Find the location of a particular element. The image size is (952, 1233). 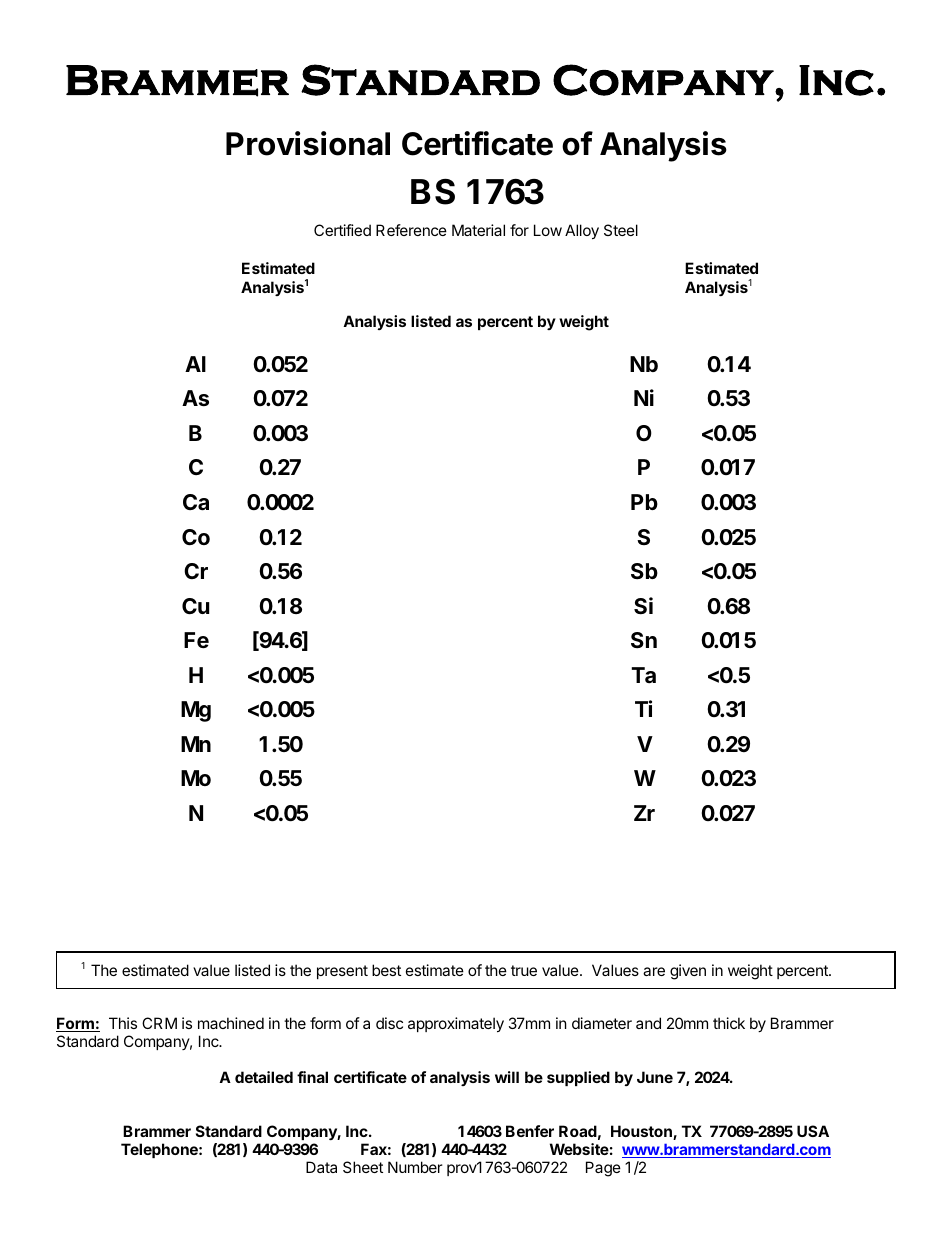

Steel is located at coordinates (621, 230).
